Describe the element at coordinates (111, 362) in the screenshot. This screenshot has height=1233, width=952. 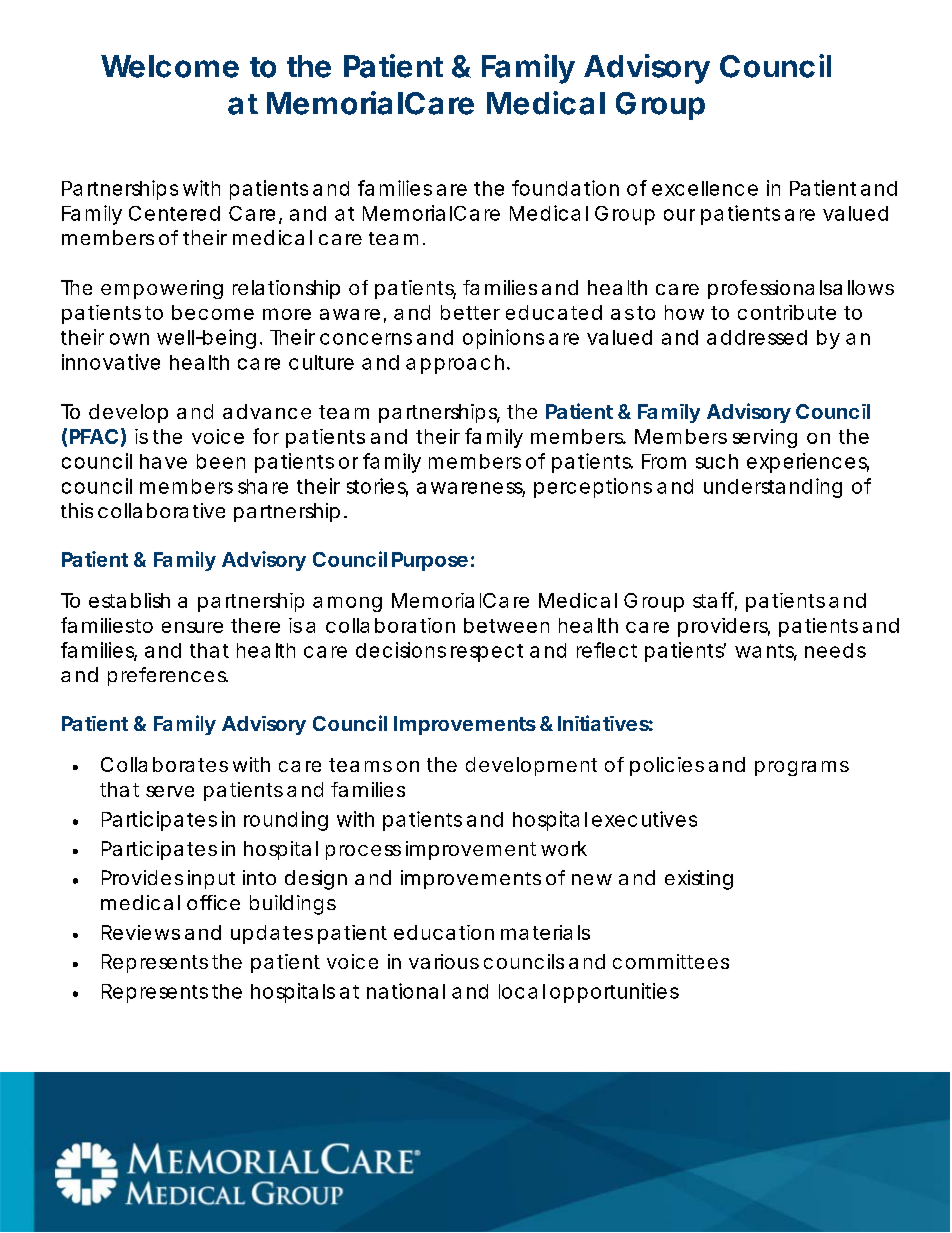
I see `innovative` at that location.
